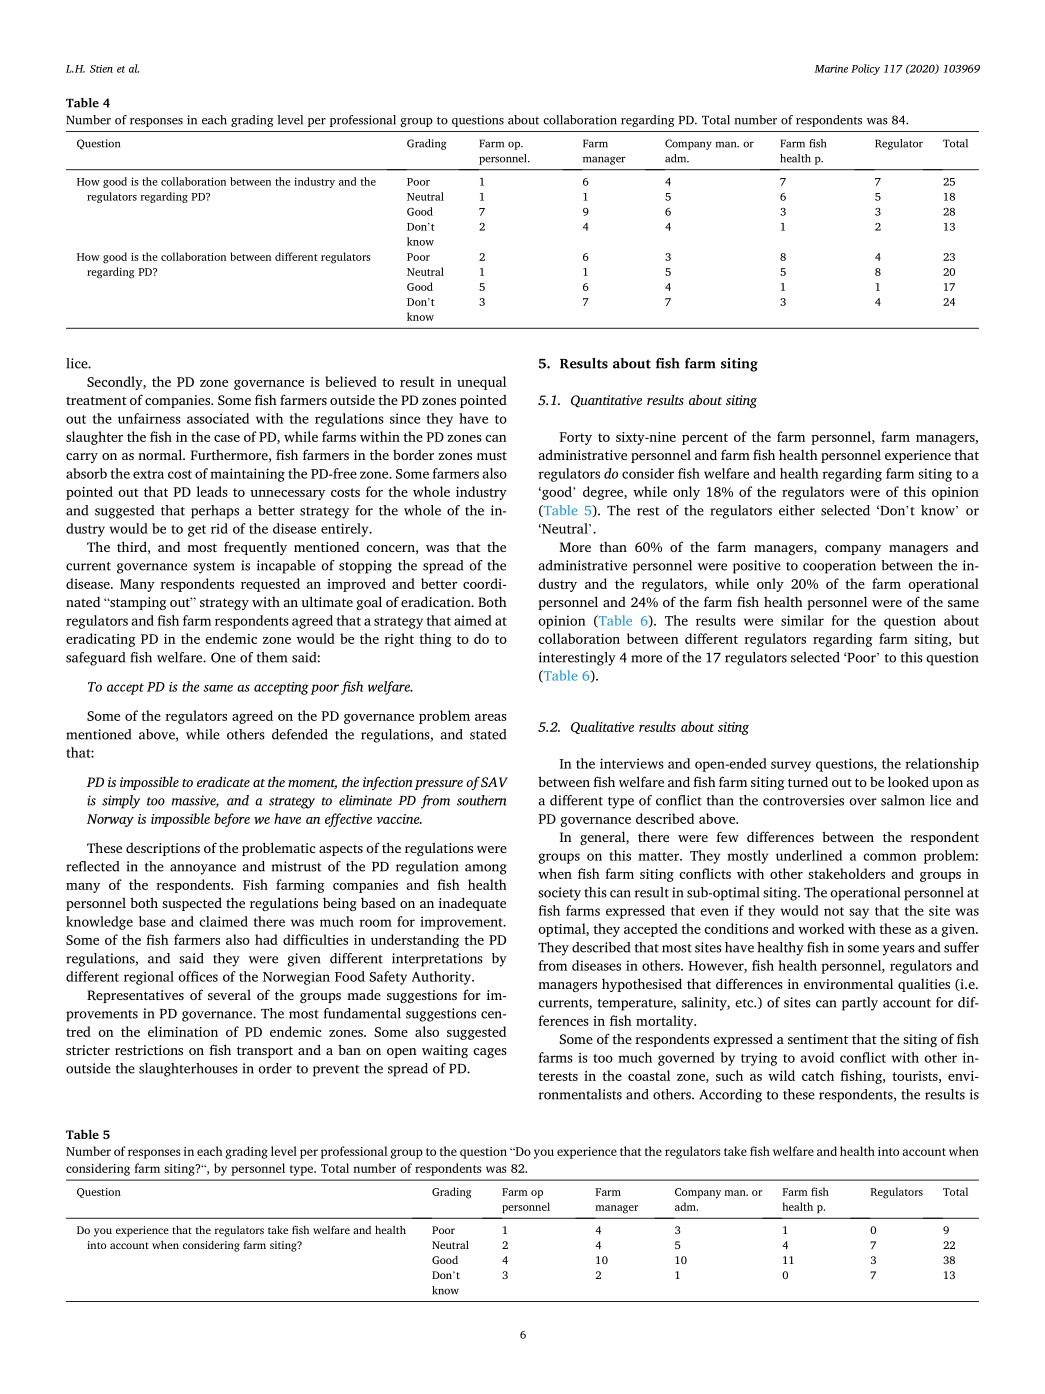  What do you see at coordinates (831, 69) in the page?
I see `Marine` at bounding box center [831, 69].
